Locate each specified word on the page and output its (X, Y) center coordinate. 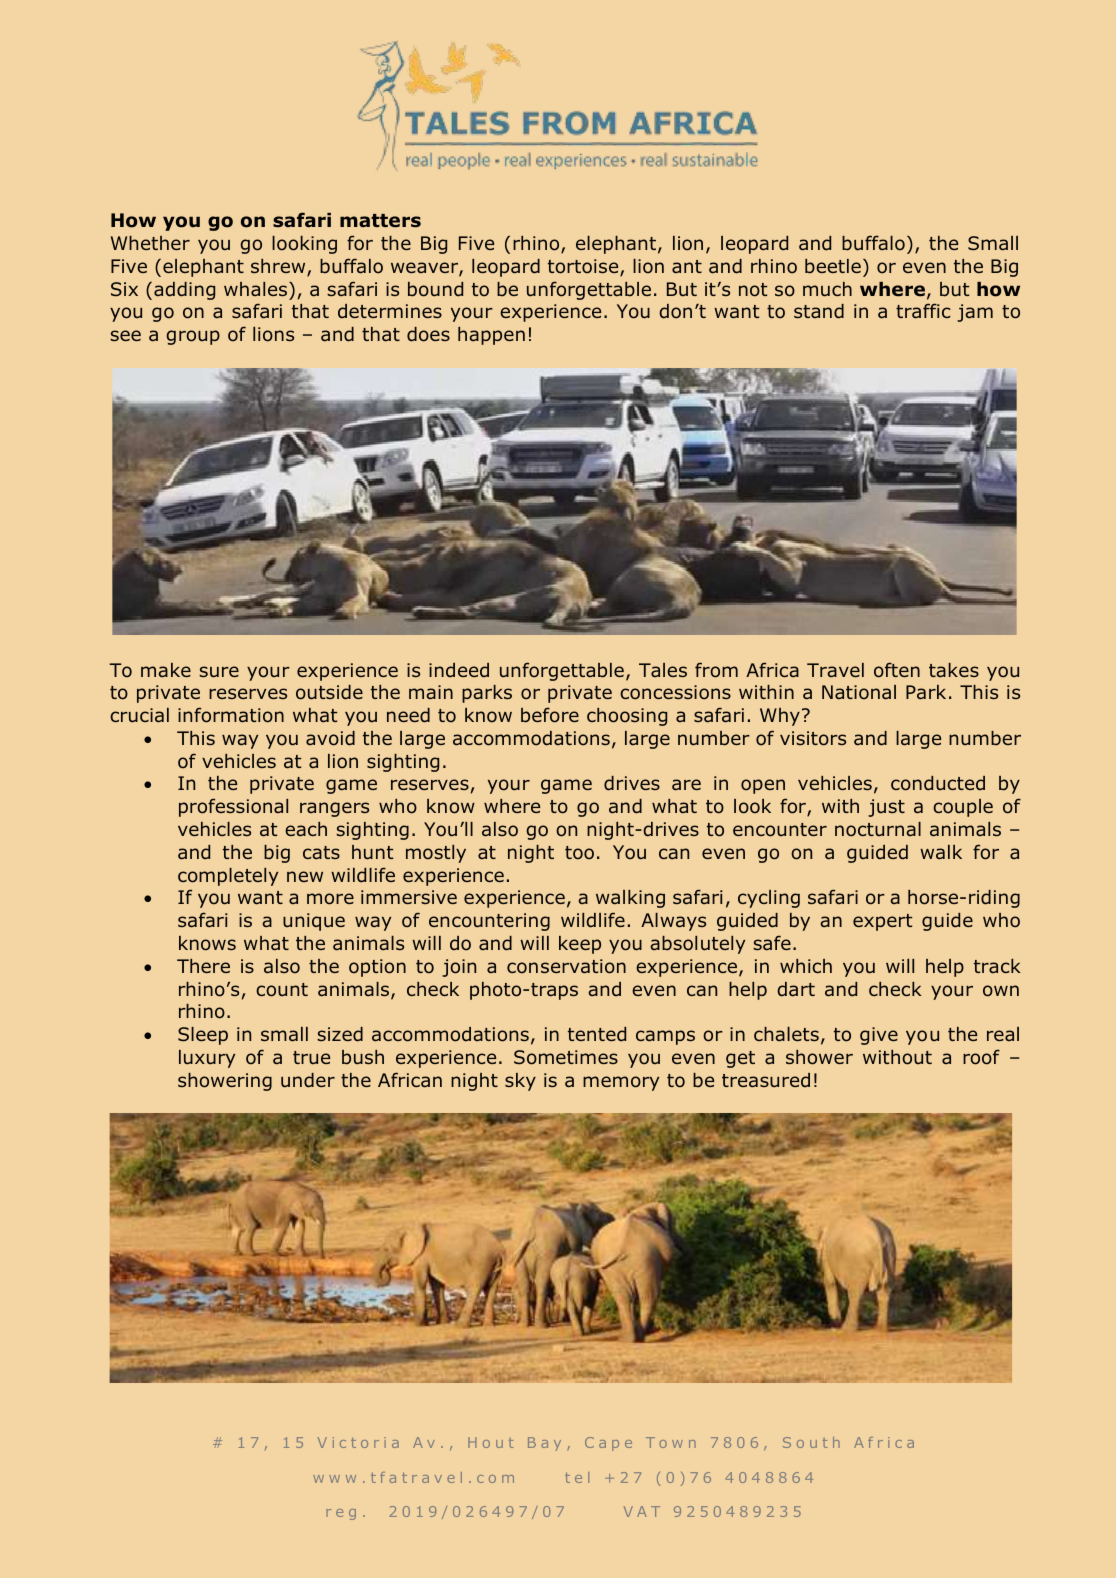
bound (435, 289)
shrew (279, 267)
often (897, 670)
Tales (663, 670)
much (827, 289)
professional (233, 807)
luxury (207, 1059)
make (166, 670)
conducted (938, 783)
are (686, 785)
